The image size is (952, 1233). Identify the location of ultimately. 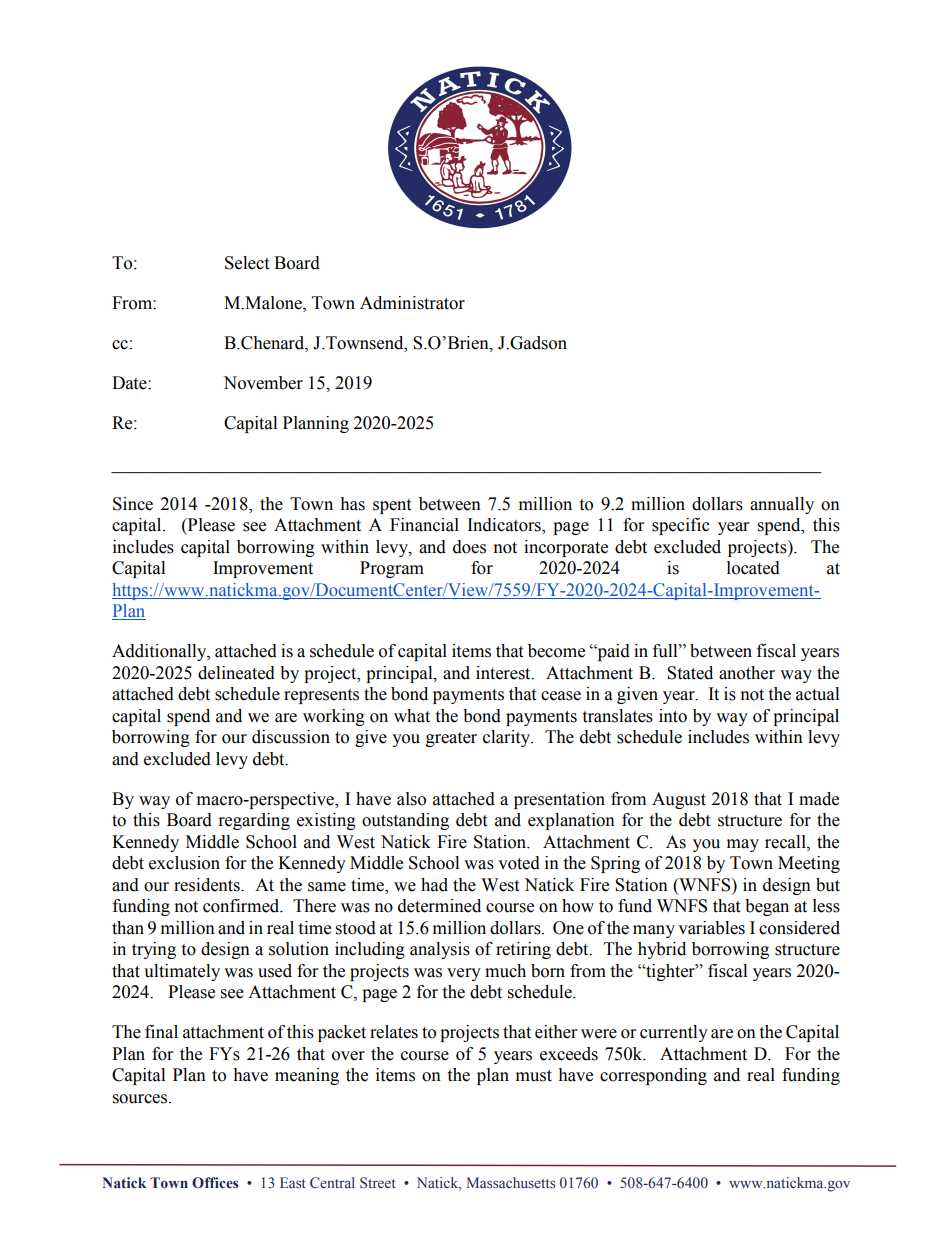
(182, 972).
